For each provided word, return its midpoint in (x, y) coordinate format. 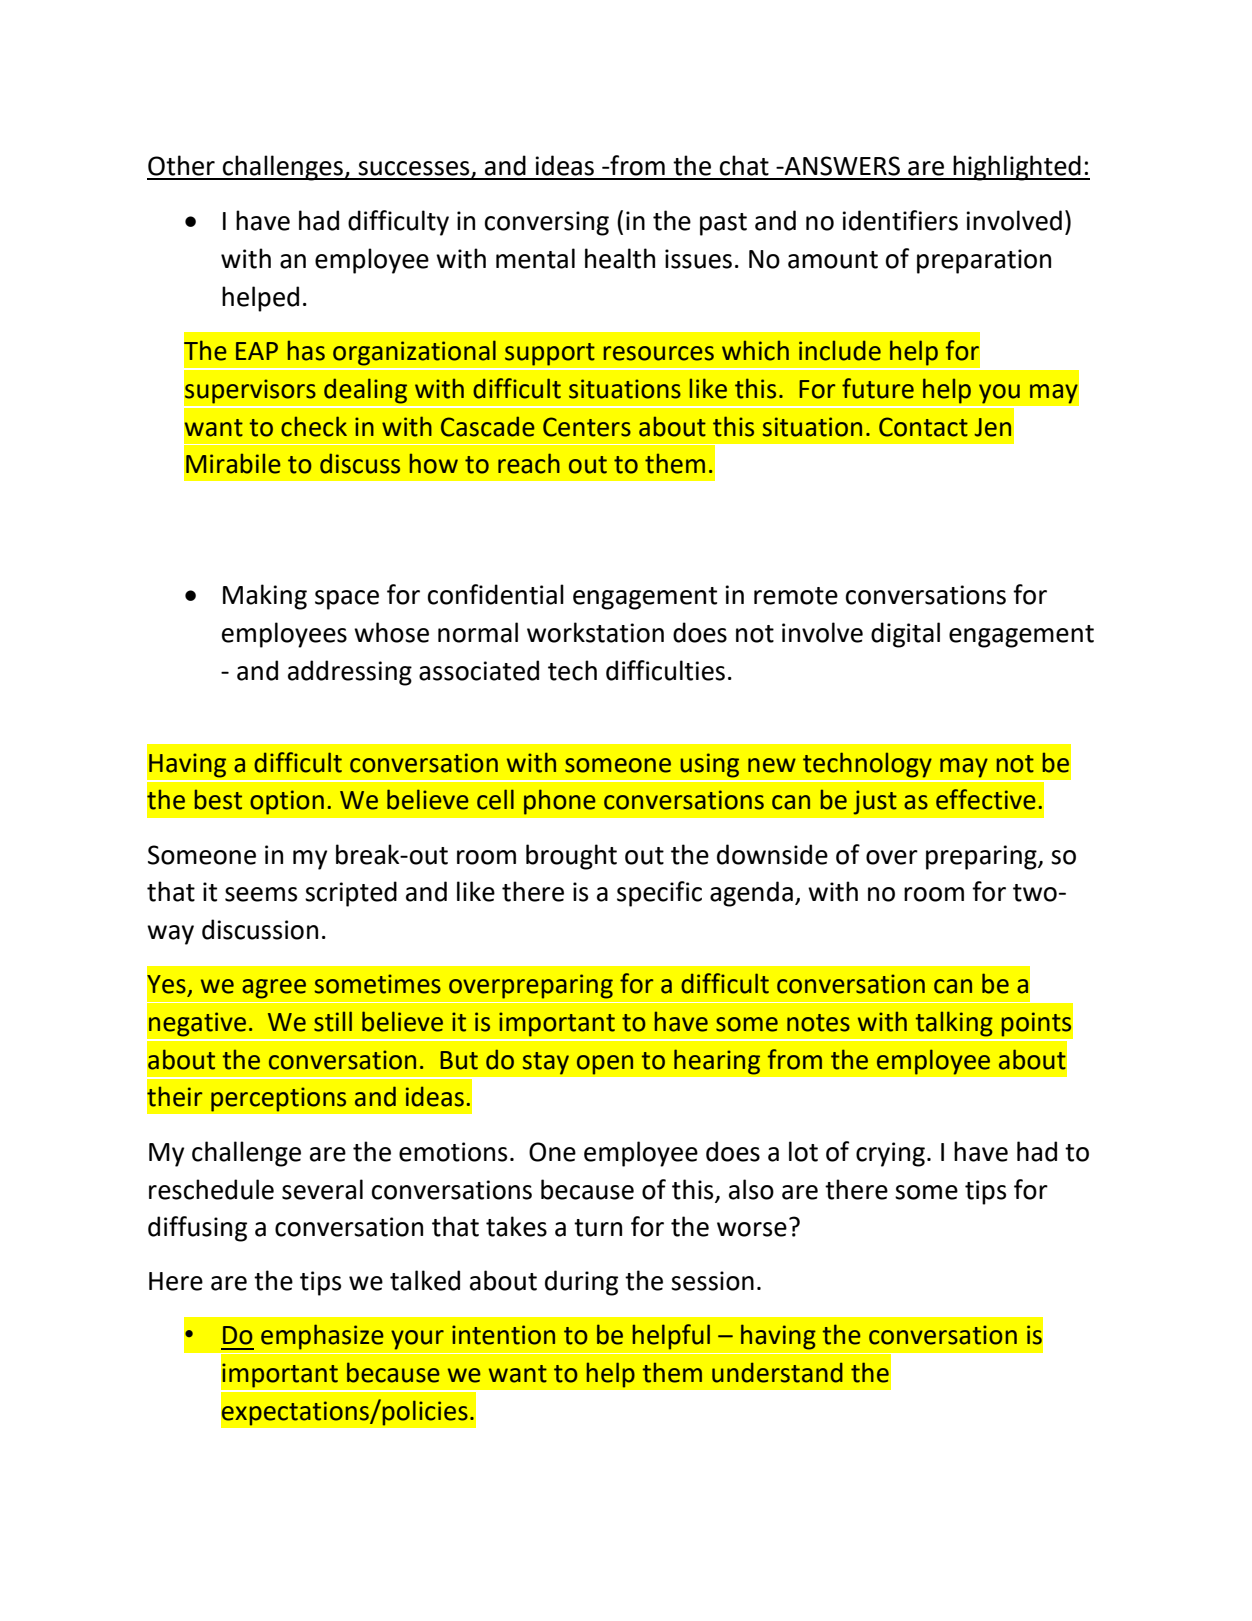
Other (181, 165)
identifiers (900, 220)
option (287, 802)
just (875, 802)
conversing (547, 223)
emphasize (322, 1337)
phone (560, 802)
